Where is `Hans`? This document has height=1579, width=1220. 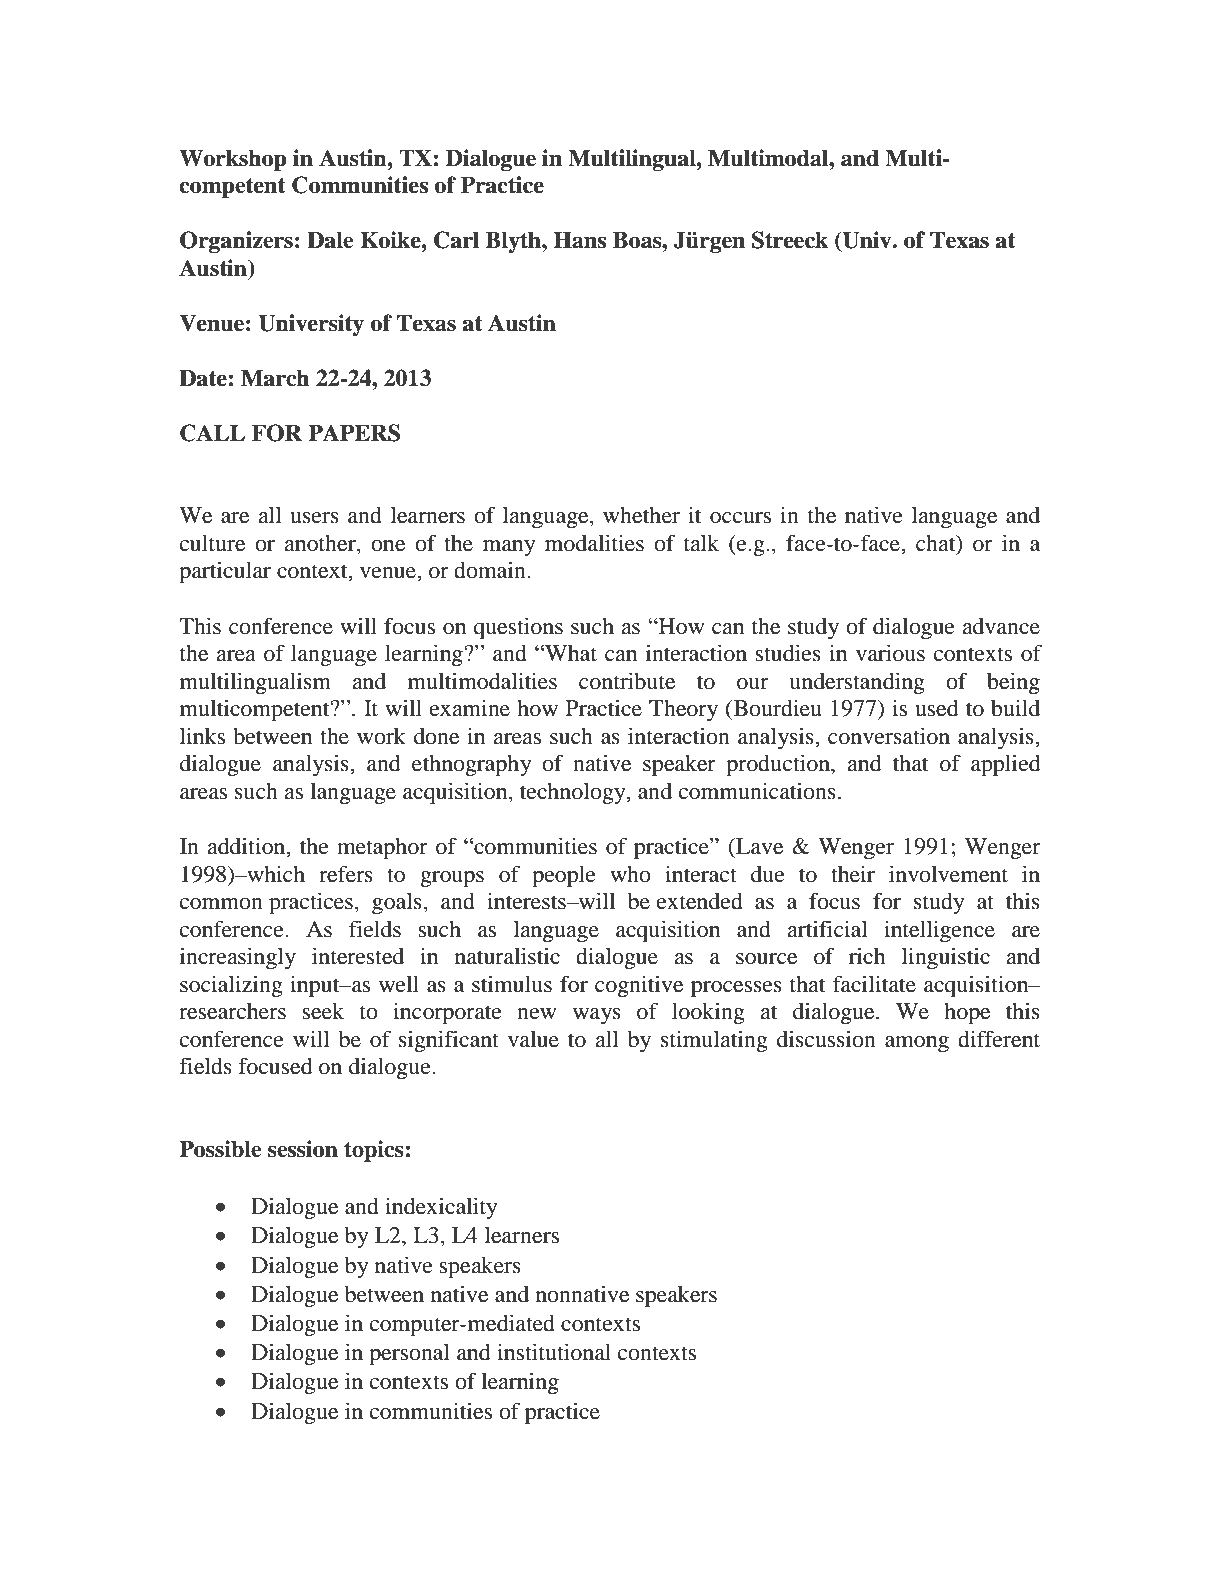
Hans is located at coordinates (579, 240).
